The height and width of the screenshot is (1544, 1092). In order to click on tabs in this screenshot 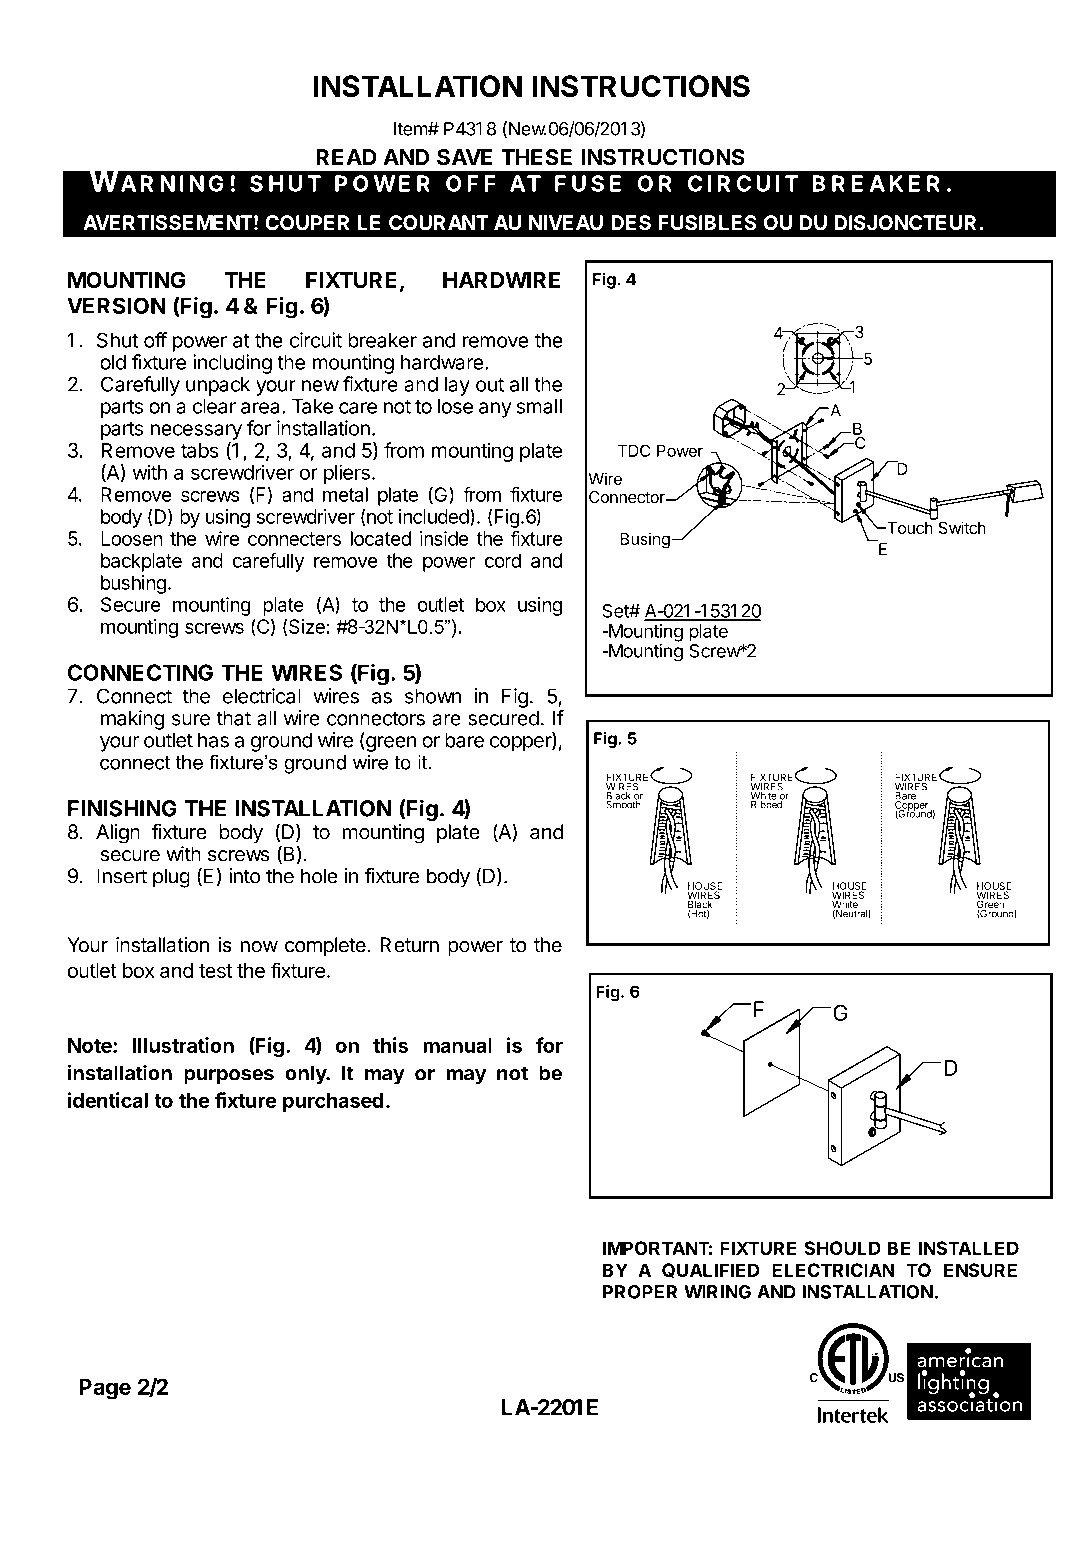, I will do `click(200, 450)`.
